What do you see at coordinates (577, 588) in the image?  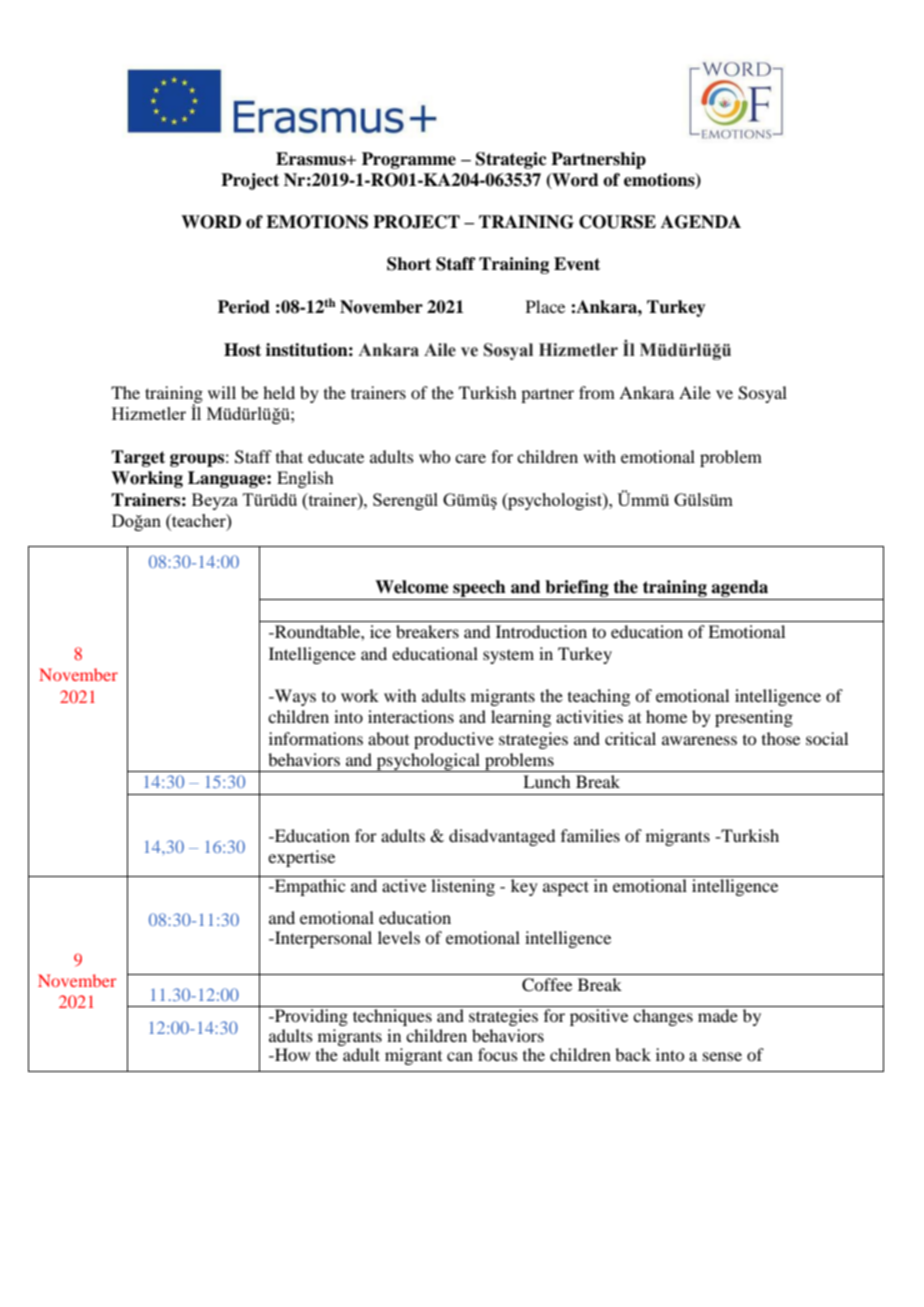 I see `briefing` at bounding box center [577, 588].
